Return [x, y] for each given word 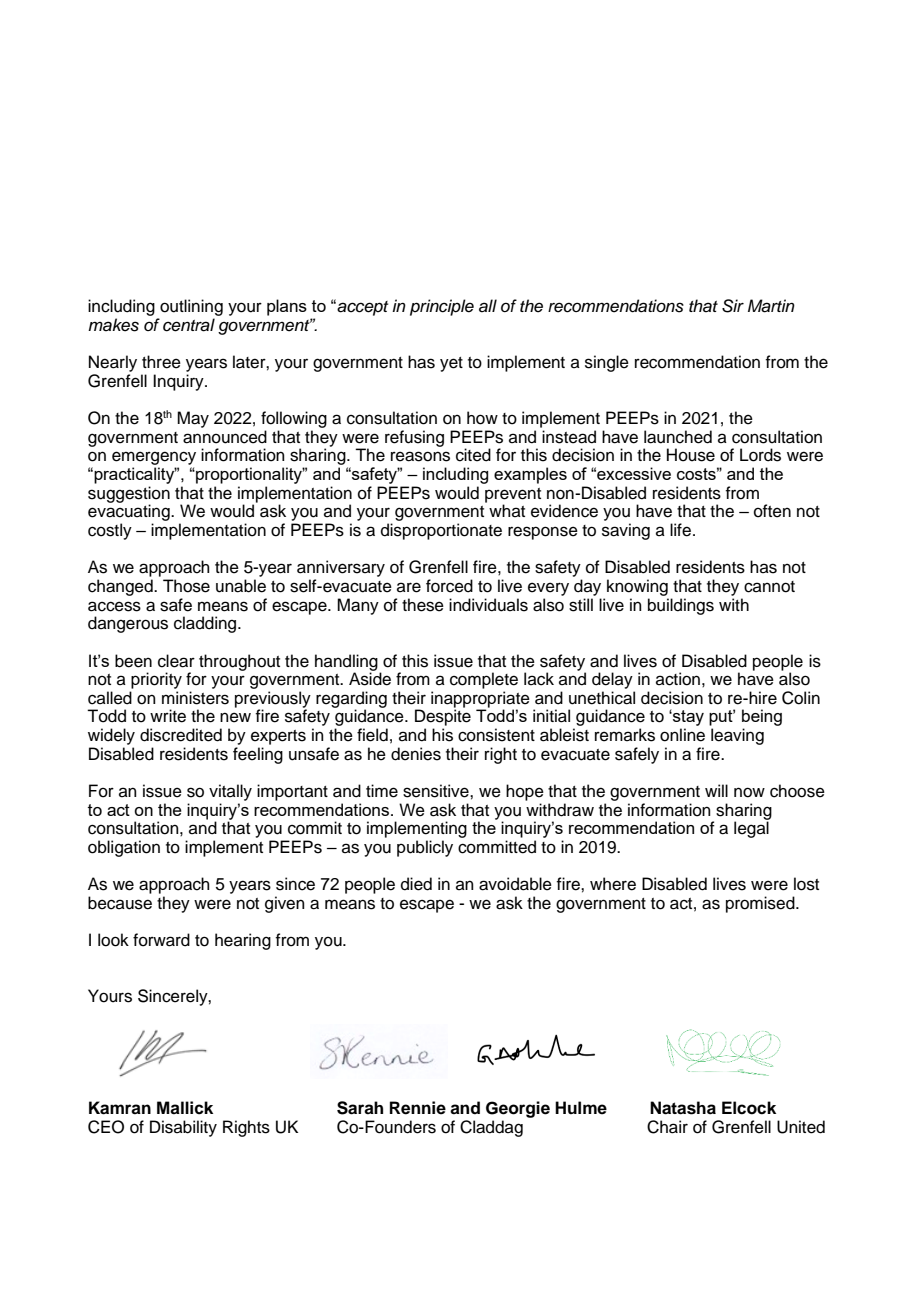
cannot [769, 587]
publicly [425, 848]
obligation [124, 848]
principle [442, 307]
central [189, 325]
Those [186, 586]
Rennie [418, 1108]
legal [752, 828]
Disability [183, 1128]
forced [449, 586]
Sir [733, 306]
